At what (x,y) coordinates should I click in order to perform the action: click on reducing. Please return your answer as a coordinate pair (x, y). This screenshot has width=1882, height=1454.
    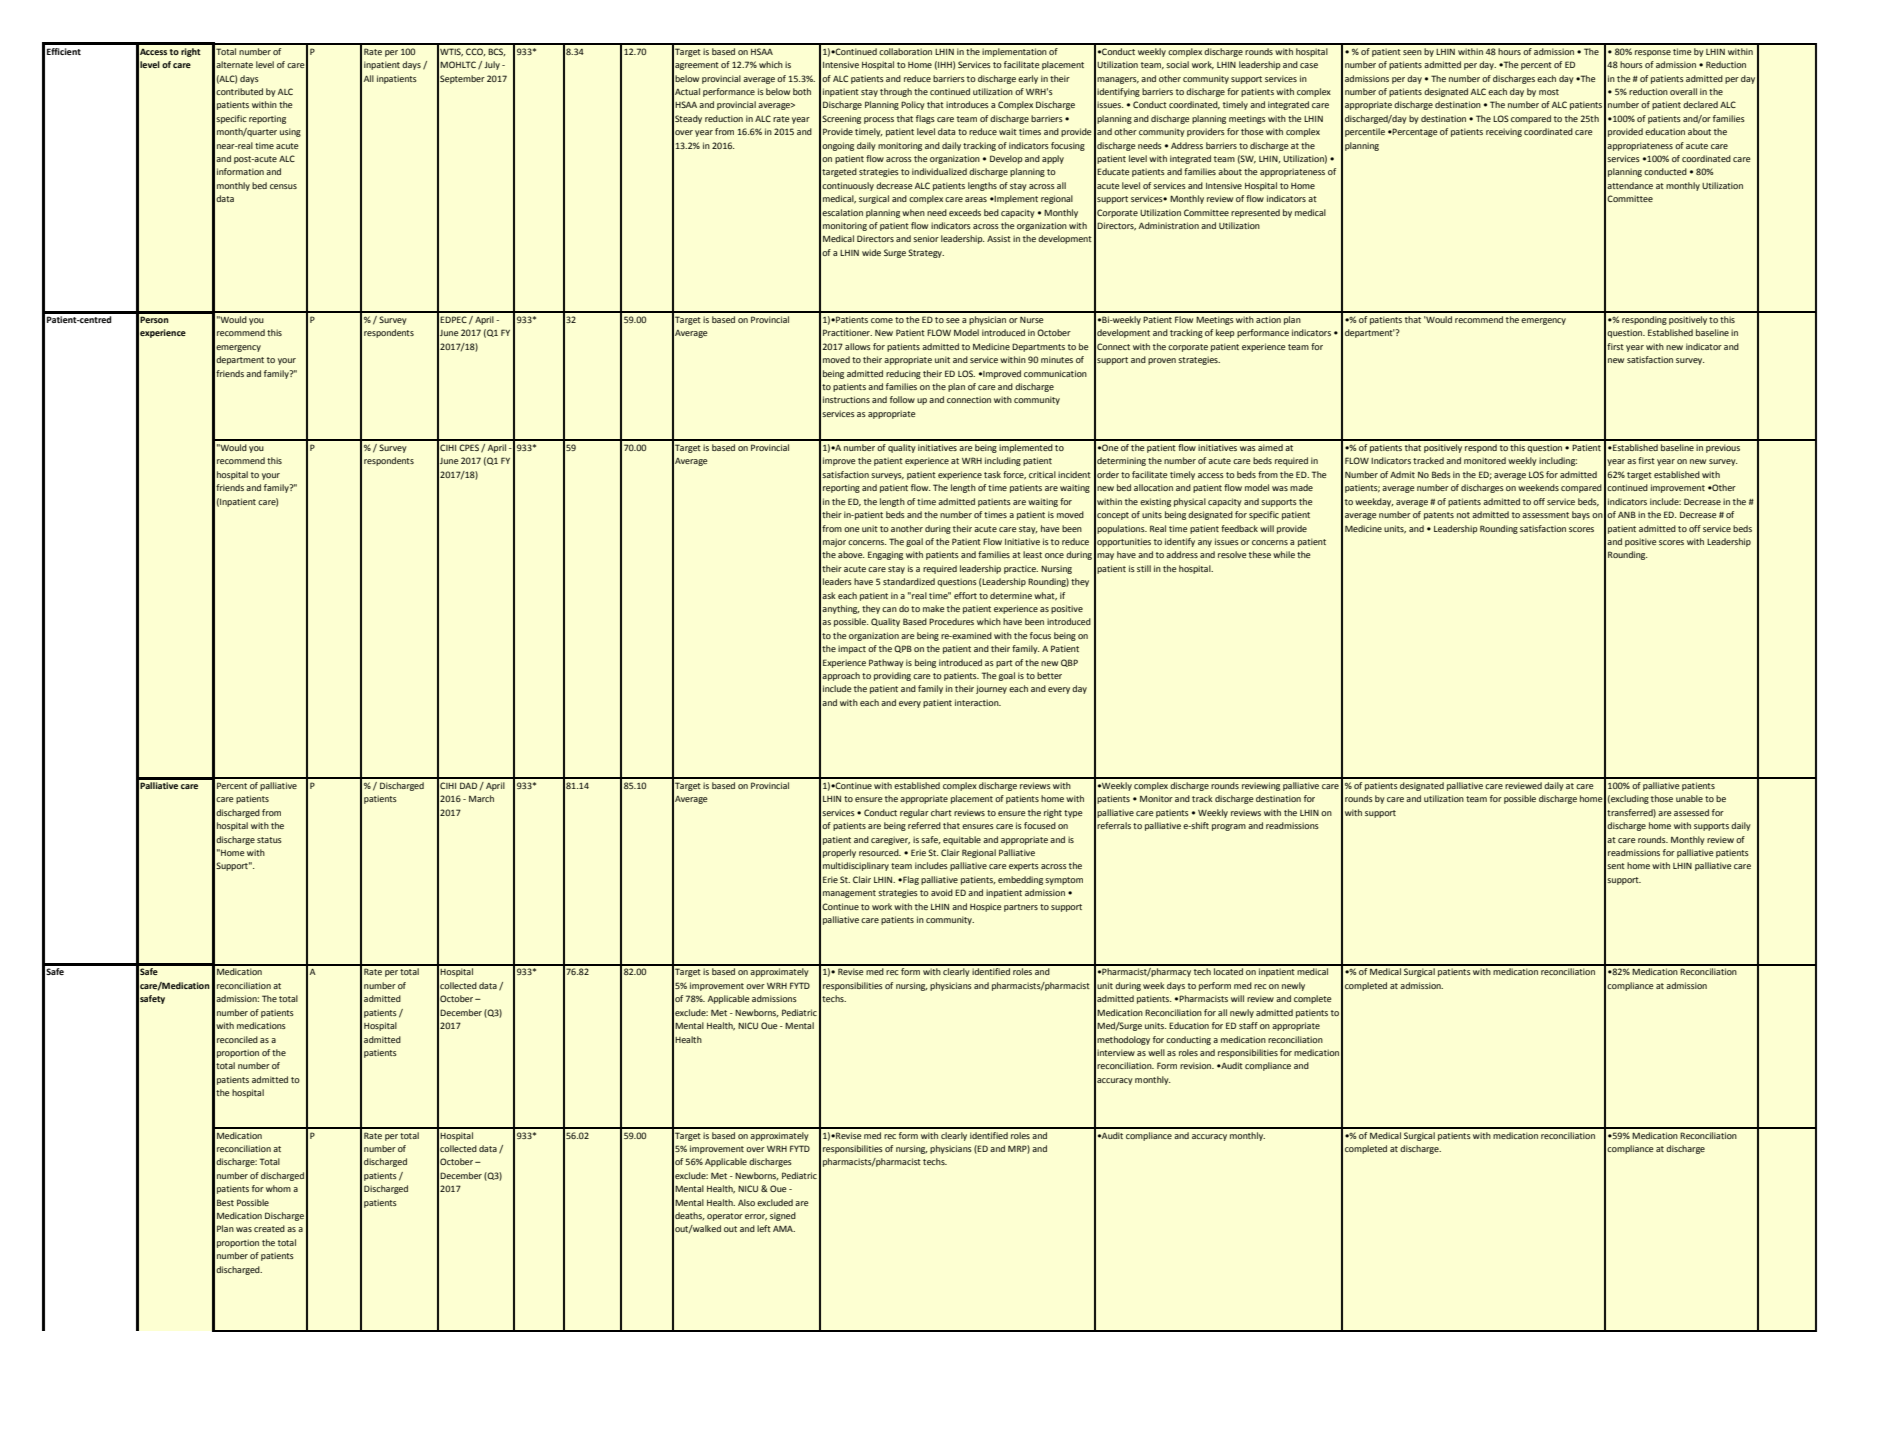
    Looking at the image, I should click on (903, 374).
